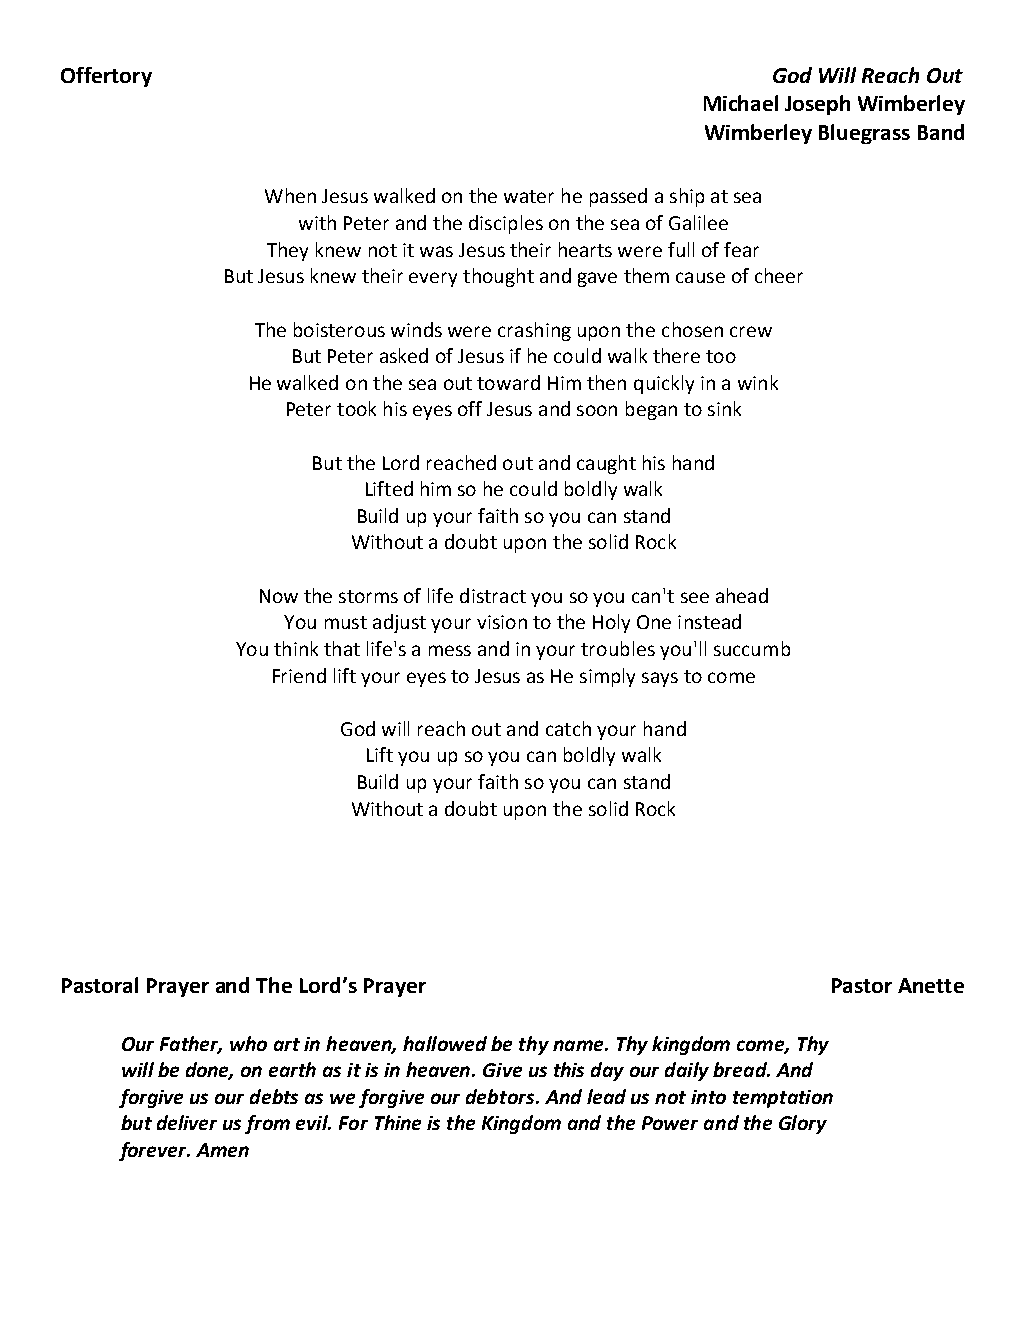 The width and height of the document is (1026, 1328). I want to click on succumb, so click(752, 648).
